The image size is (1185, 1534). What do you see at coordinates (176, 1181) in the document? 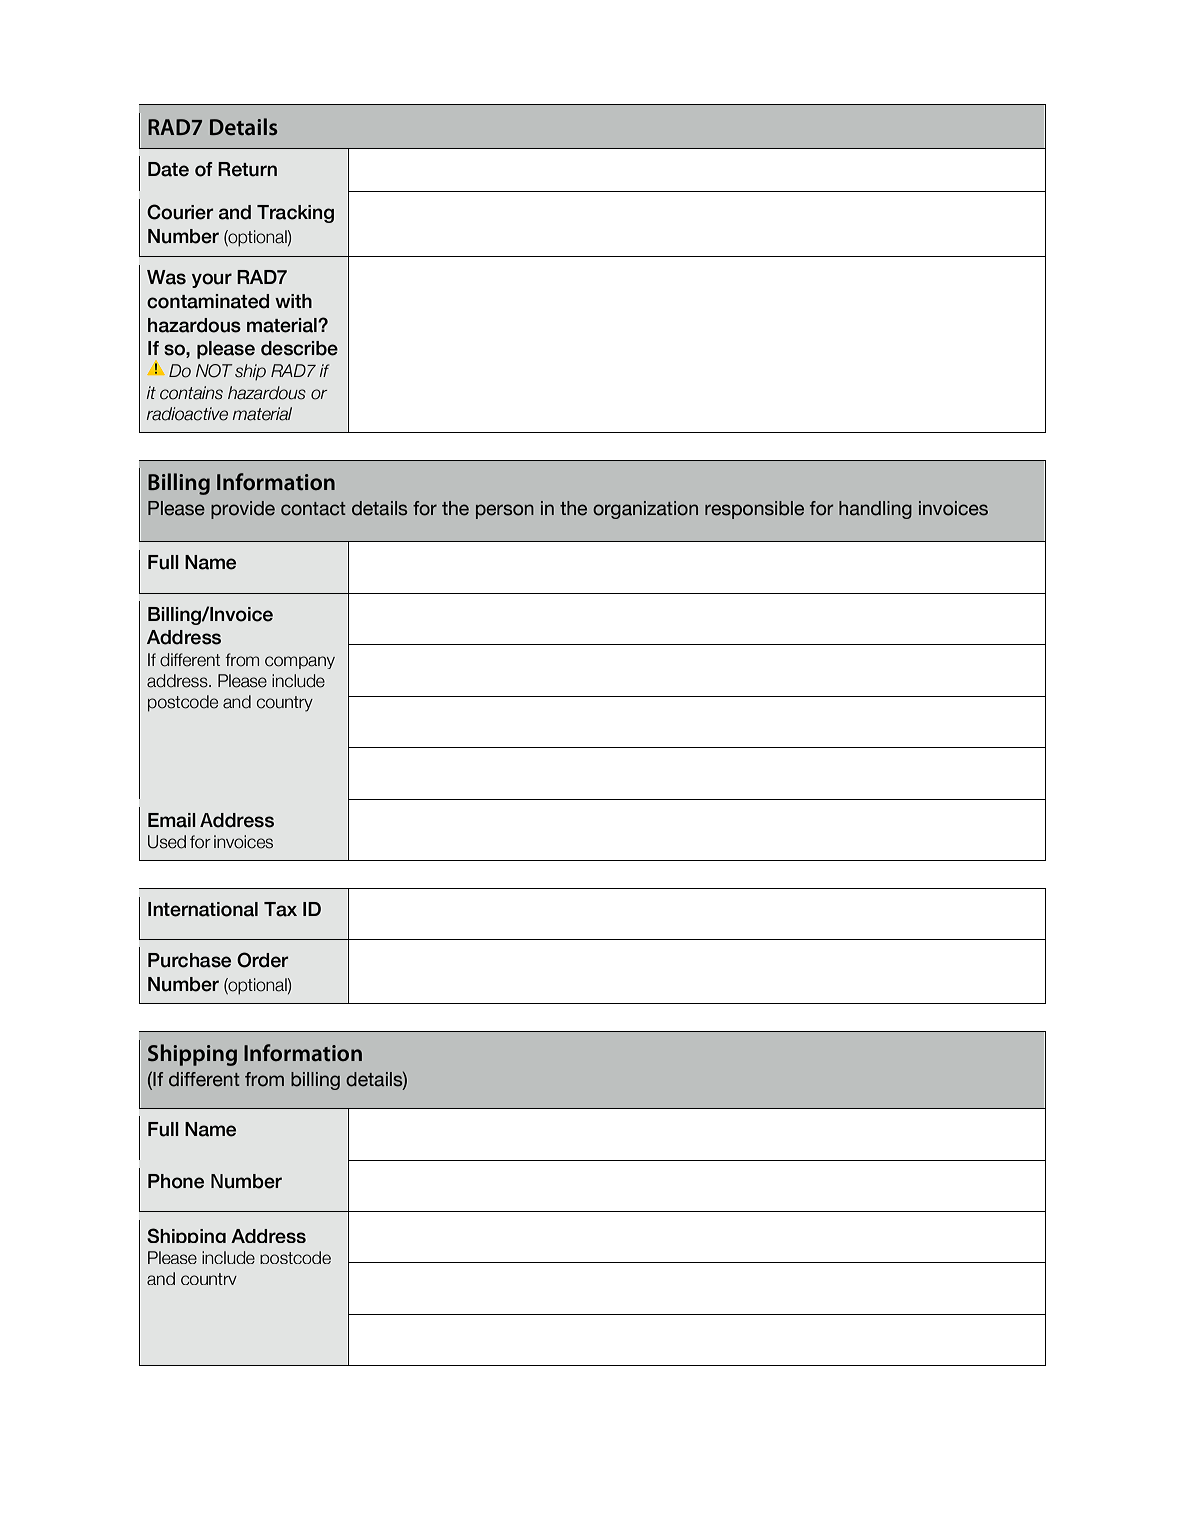
I see `Phone` at bounding box center [176, 1181].
